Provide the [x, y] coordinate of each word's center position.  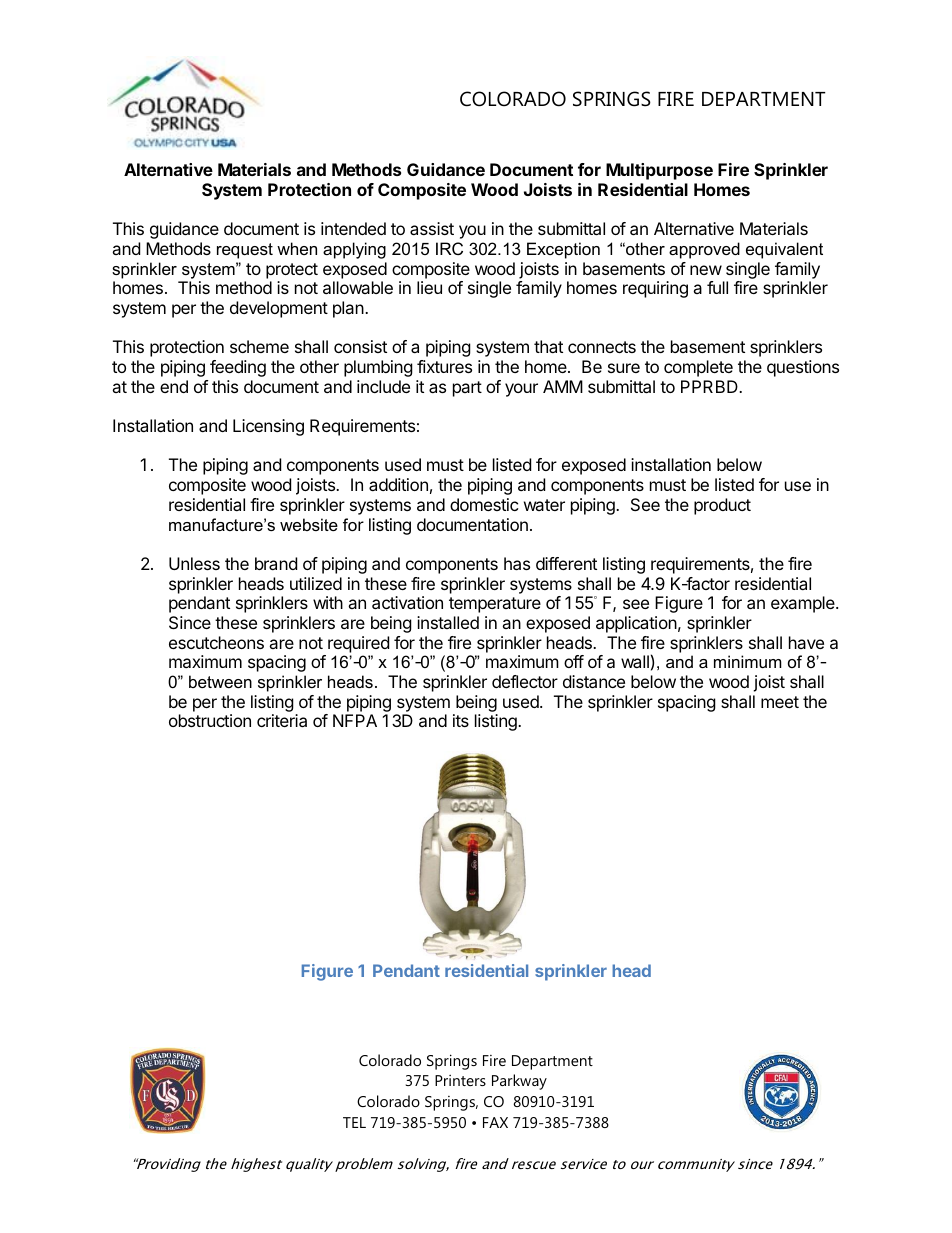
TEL [354, 1122]
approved [704, 250]
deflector [525, 681]
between [220, 681]
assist [432, 228]
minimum [748, 661]
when [297, 248]
